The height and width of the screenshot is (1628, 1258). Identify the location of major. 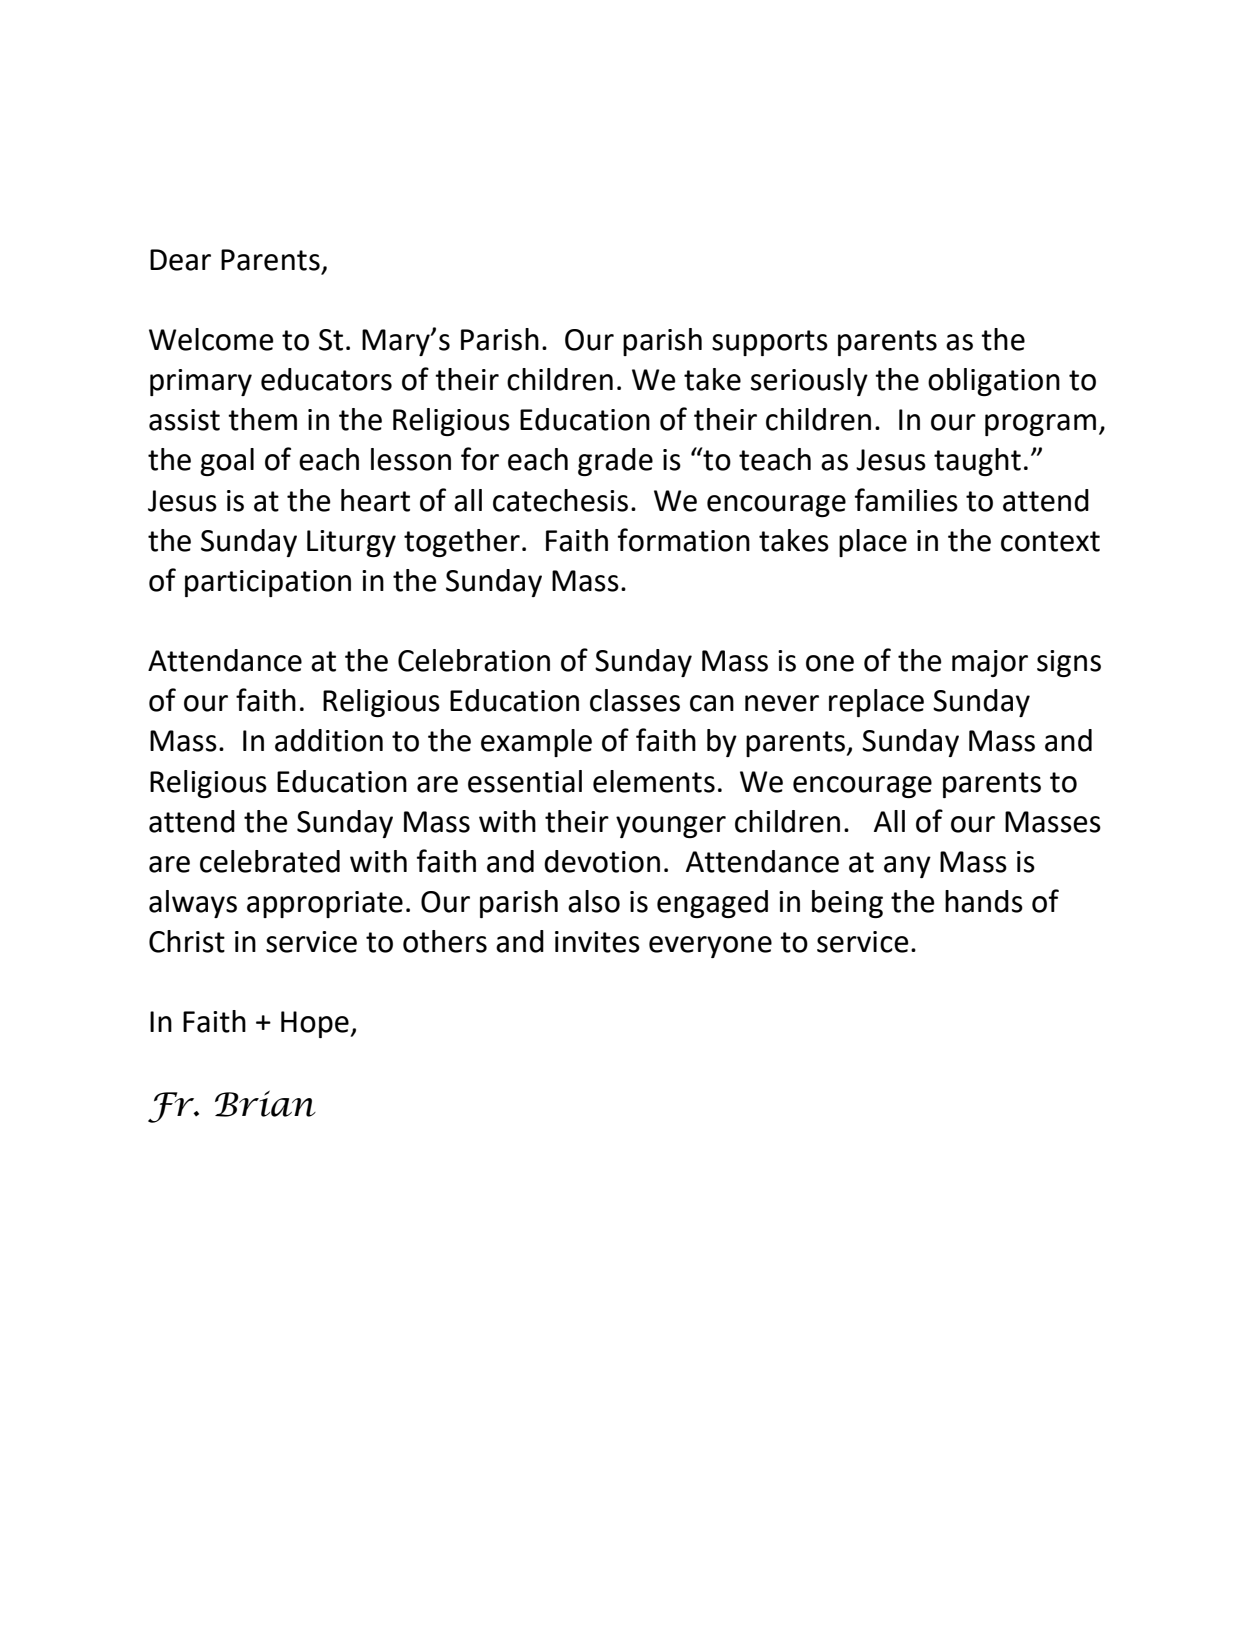
(990, 663).
